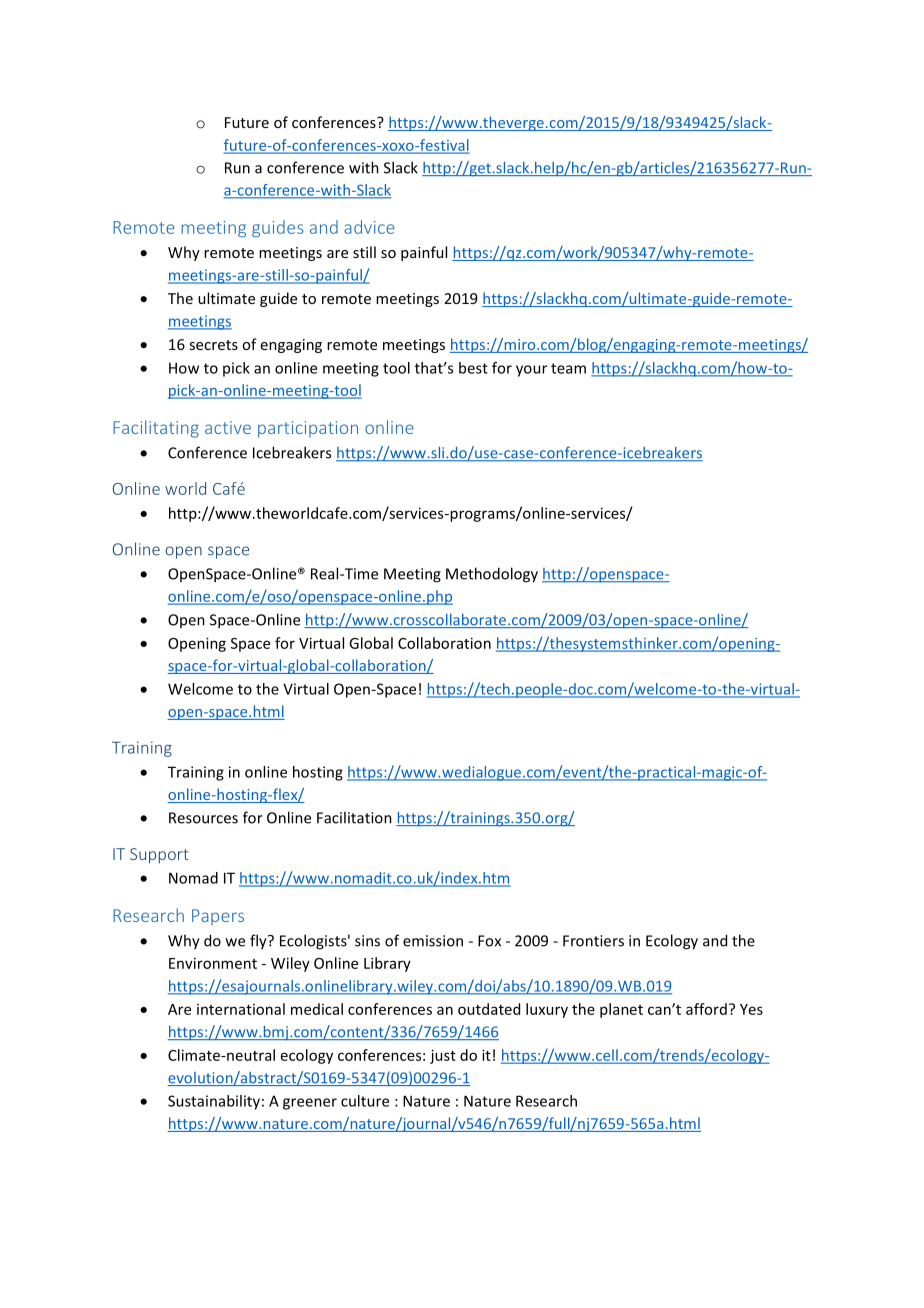  Describe the element at coordinates (492, 575) in the document. I see `Methodology` at that location.
